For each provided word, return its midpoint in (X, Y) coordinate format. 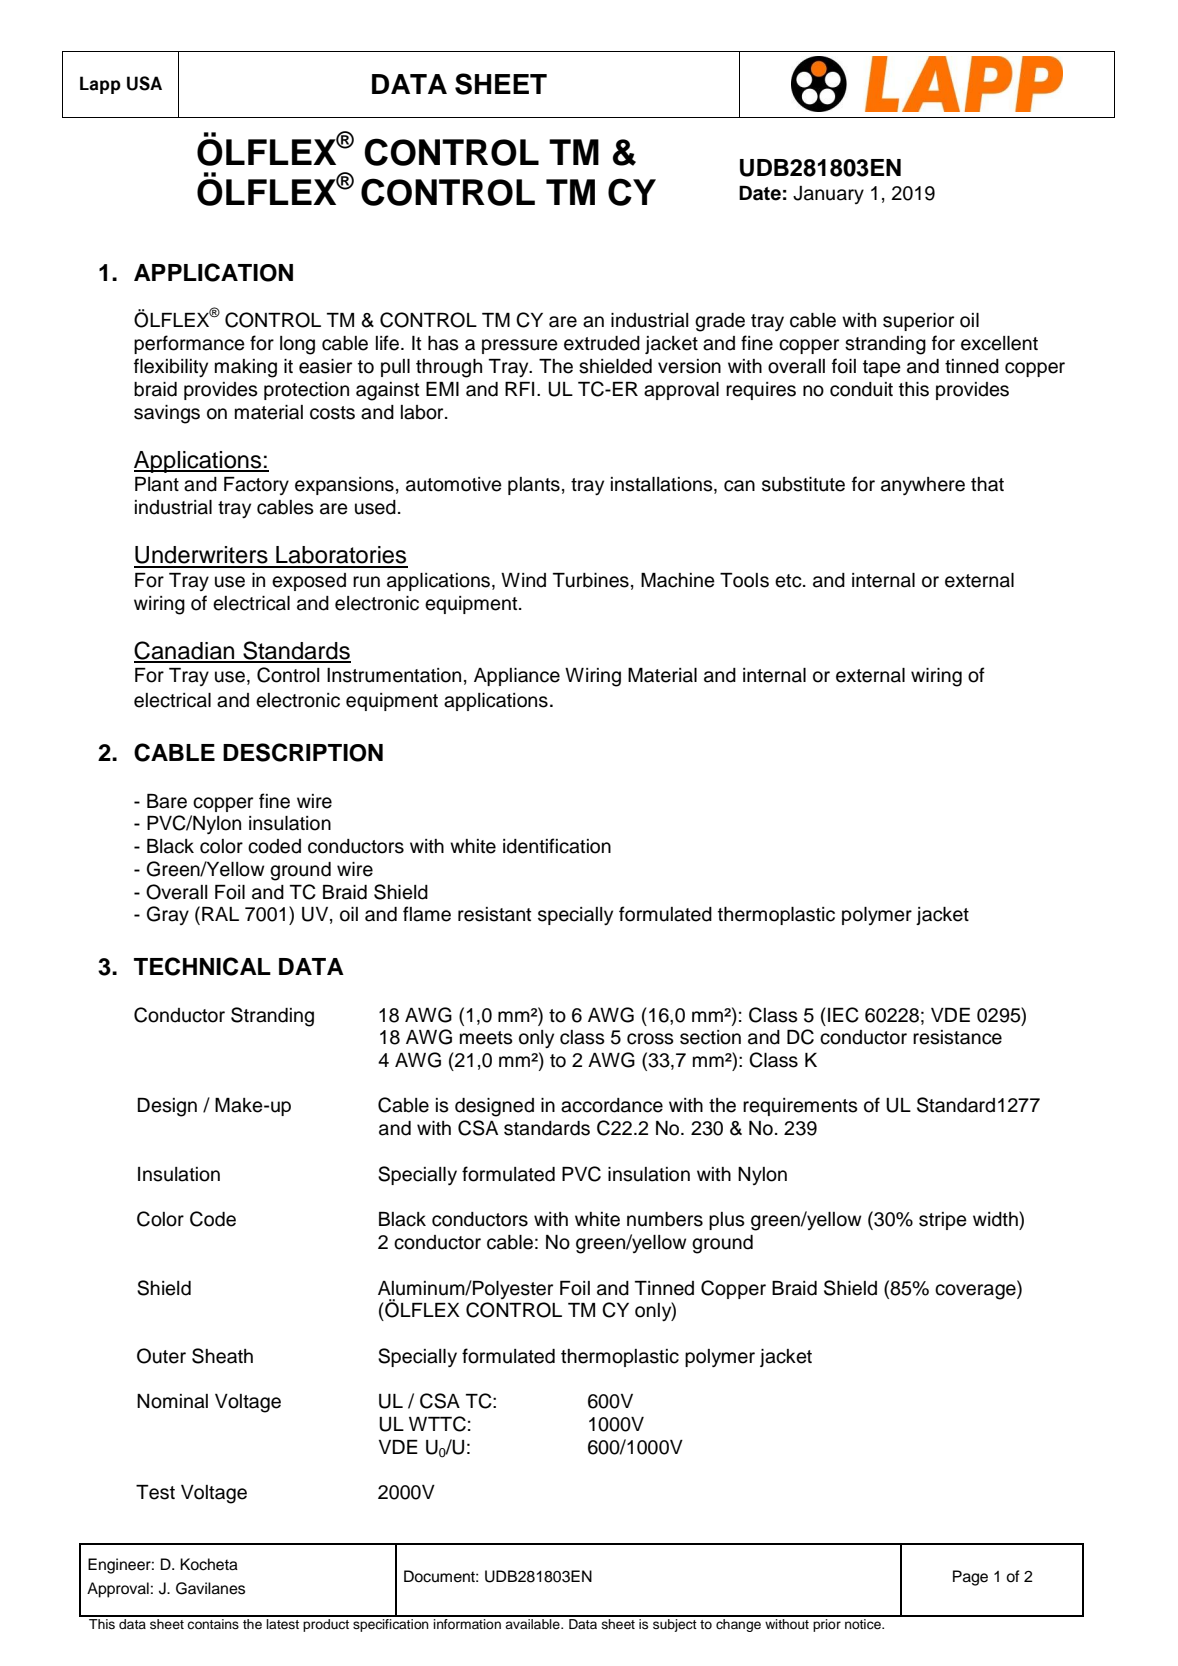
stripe (943, 1221)
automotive (454, 484)
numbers (665, 1219)
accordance (612, 1105)
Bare (167, 801)
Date (760, 193)
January (828, 195)
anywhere (923, 486)
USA (144, 83)
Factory (256, 486)
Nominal (172, 1401)
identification (557, 846)
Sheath (222, 1356)
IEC (843, 1015)
